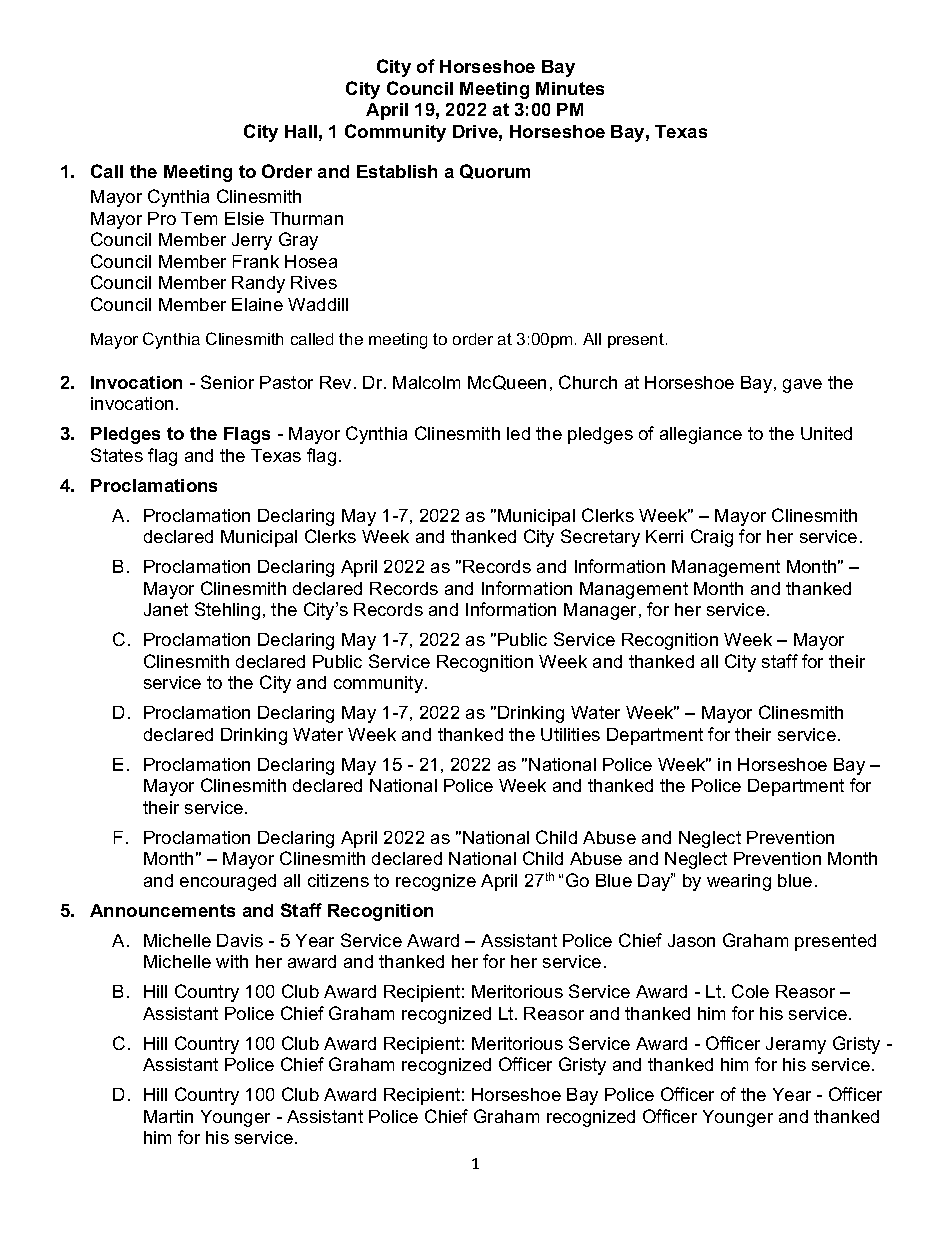  What do you see at coordinates (570, 88) in the screenshot?
I see `Minutes` at bounding box center [570, 88].
